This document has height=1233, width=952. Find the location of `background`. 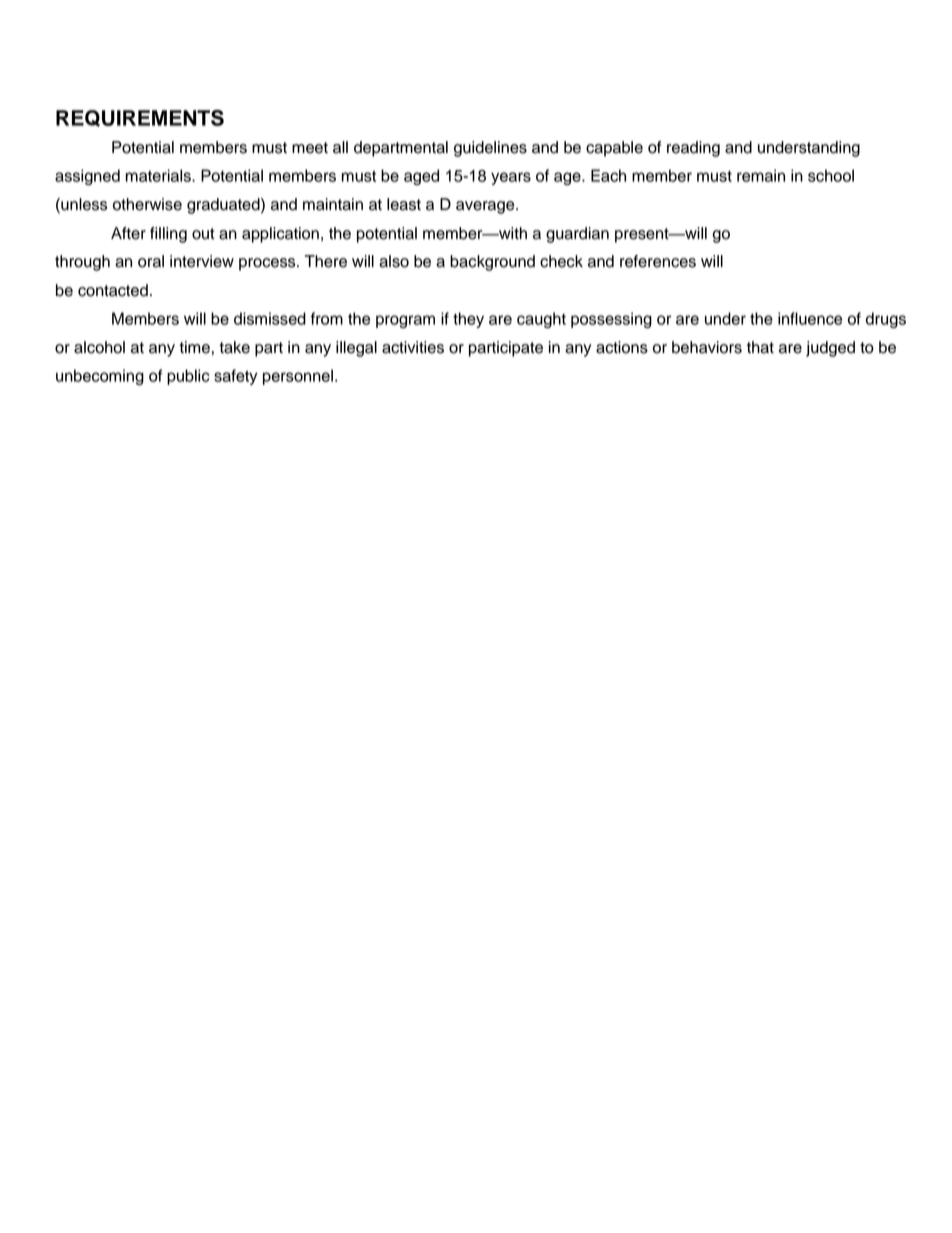

background is located at coordinates (492, 263).
